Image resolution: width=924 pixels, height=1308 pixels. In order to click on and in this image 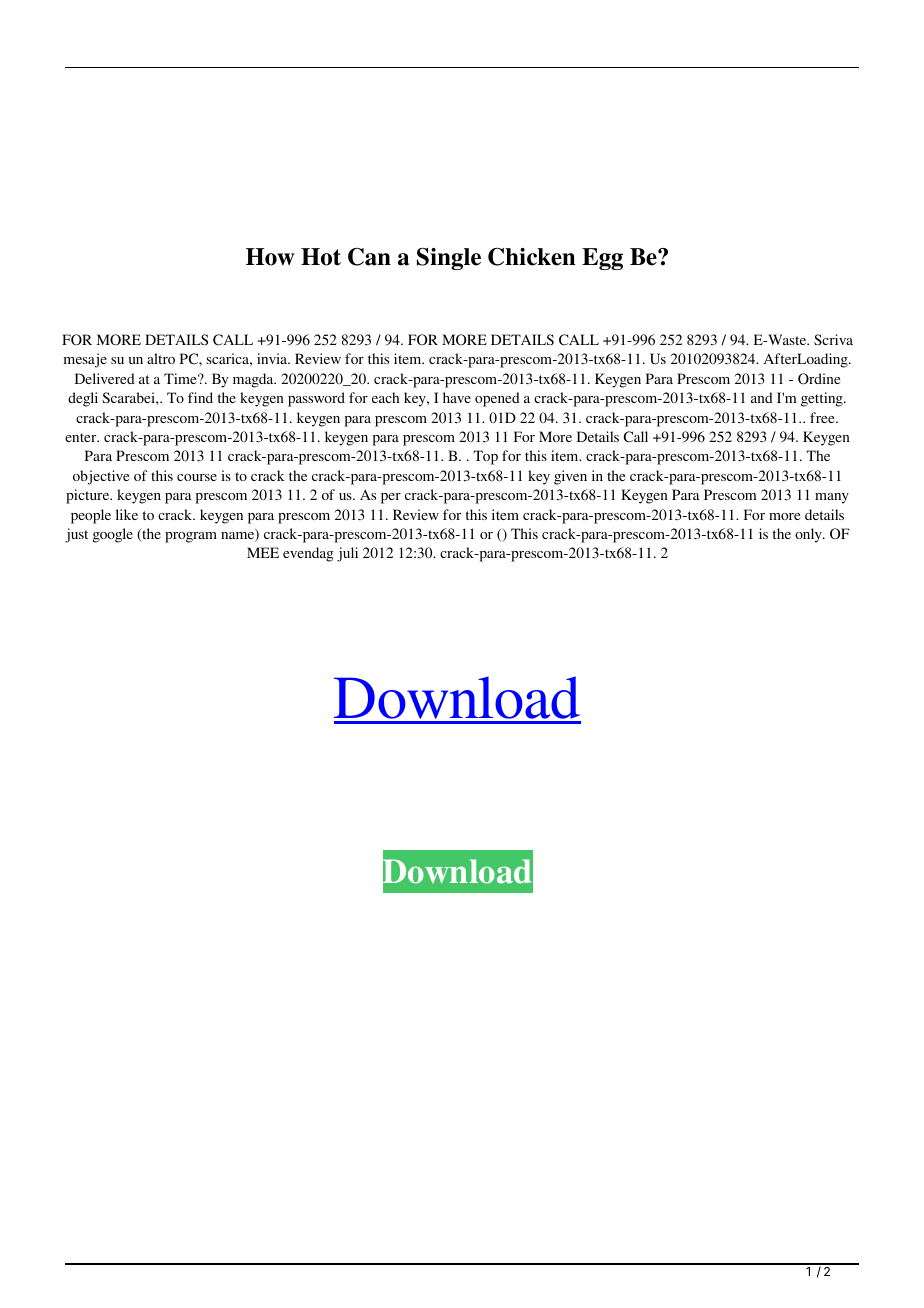, I will do `click(762, 397)`.
